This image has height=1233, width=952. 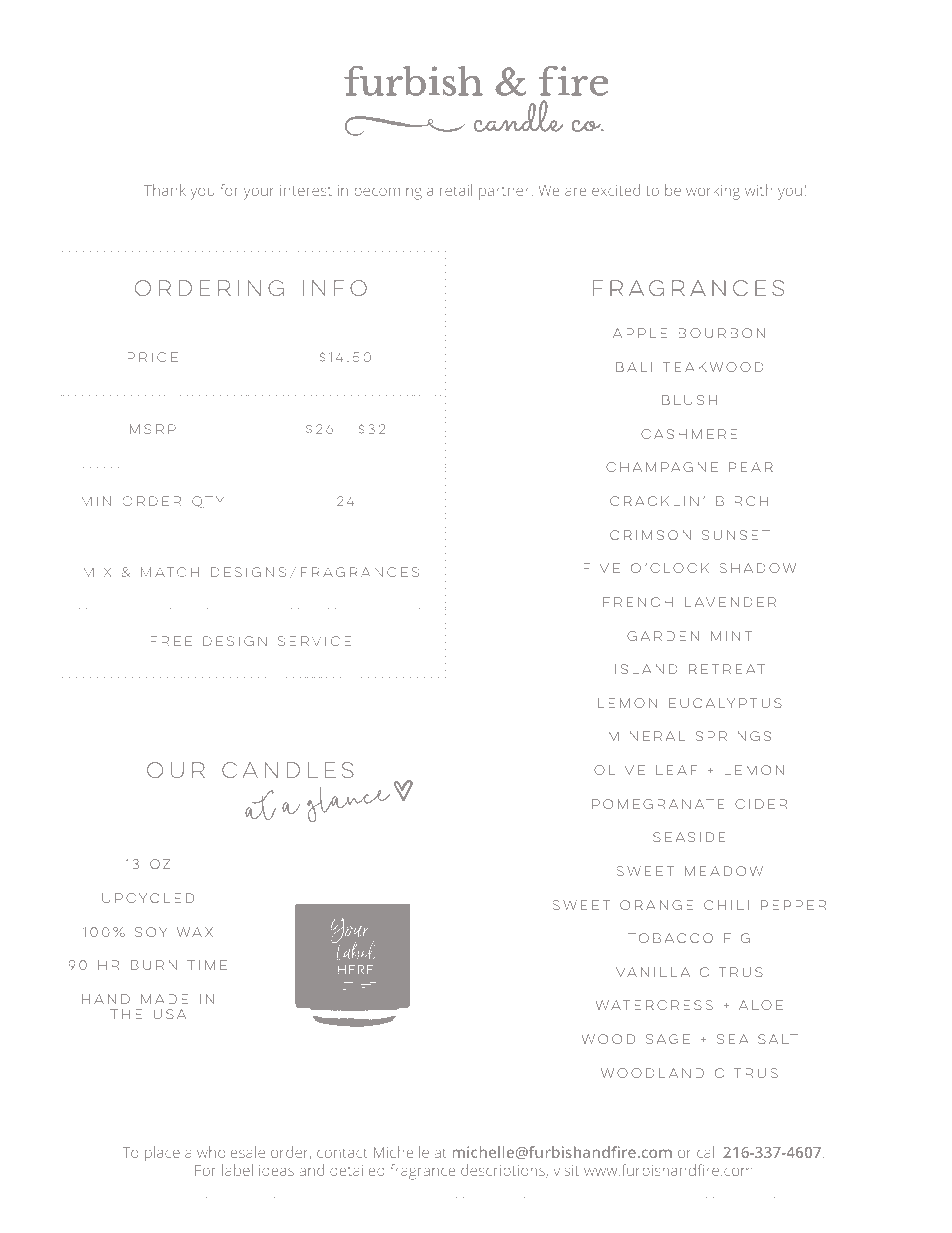 I want to click on Thank, so click(x=165, y=190).
